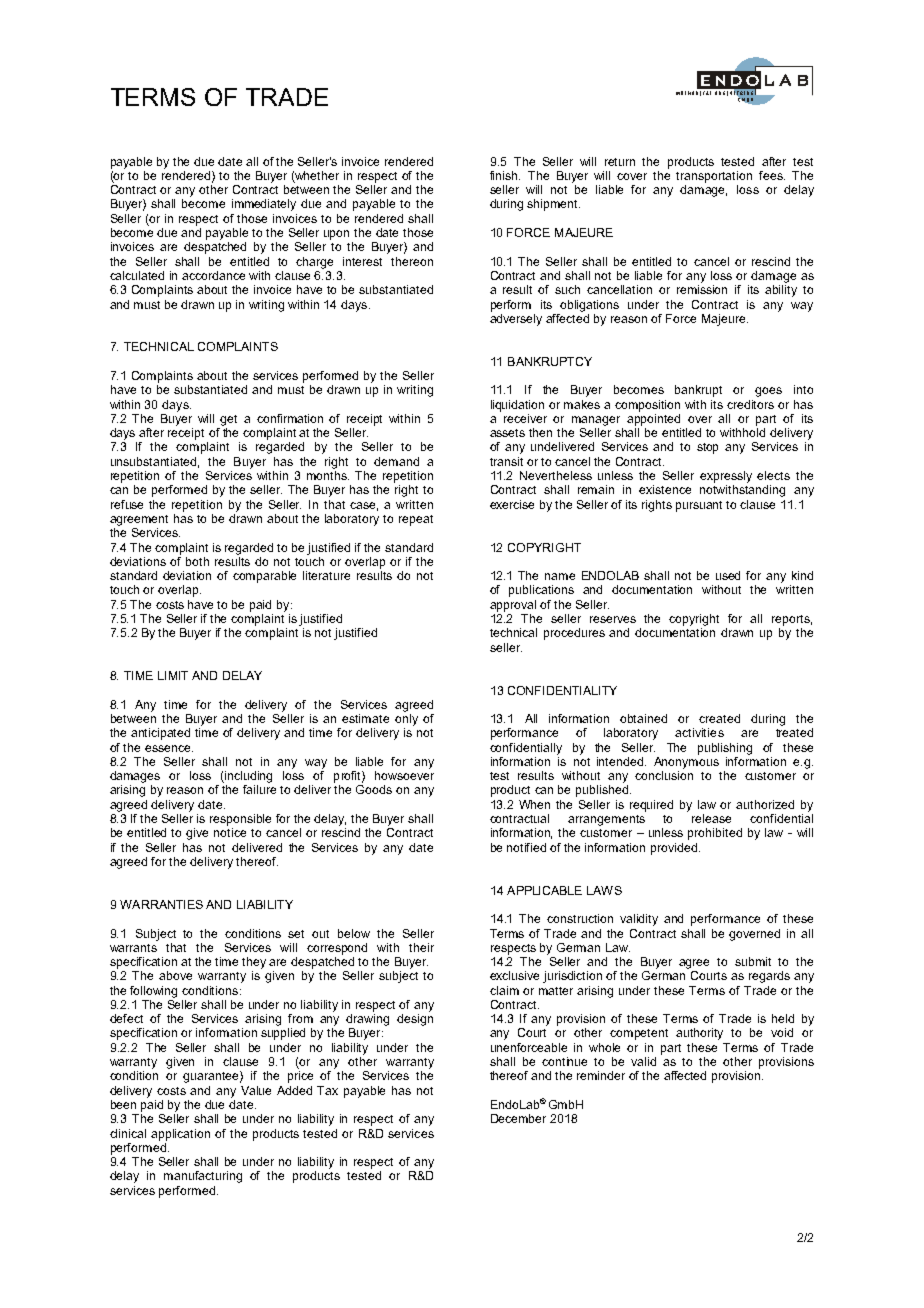  What do you see at coordinates (264, 205) in the screenshot?
I see `immediately` at bounding box center [264, 205].
